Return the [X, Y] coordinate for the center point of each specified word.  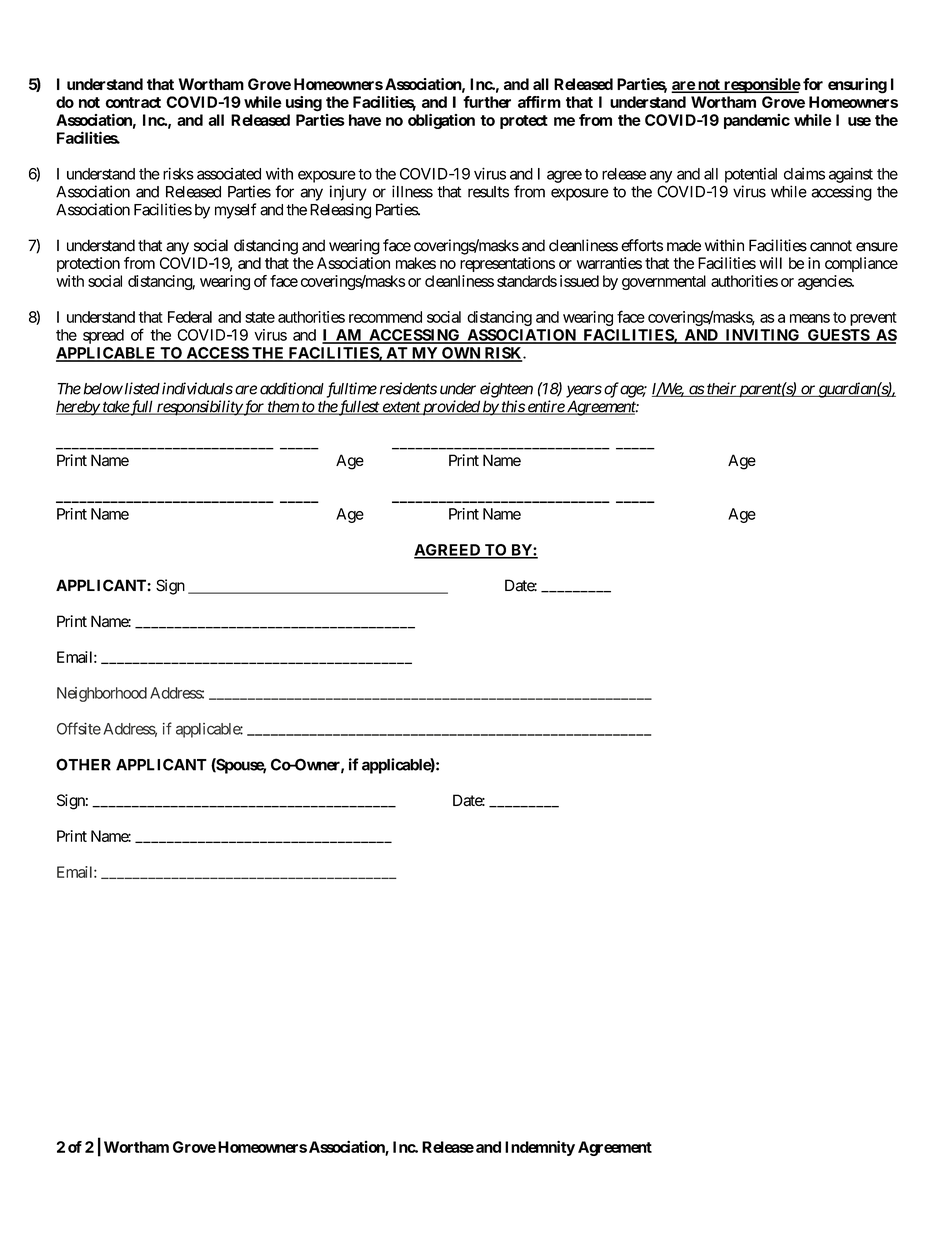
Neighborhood [102, 694]
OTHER [83, 764]
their [721, 389]
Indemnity [540, 1148]
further [487, 102]
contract [133, 102]
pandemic [757, 121]
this [512, 407]
